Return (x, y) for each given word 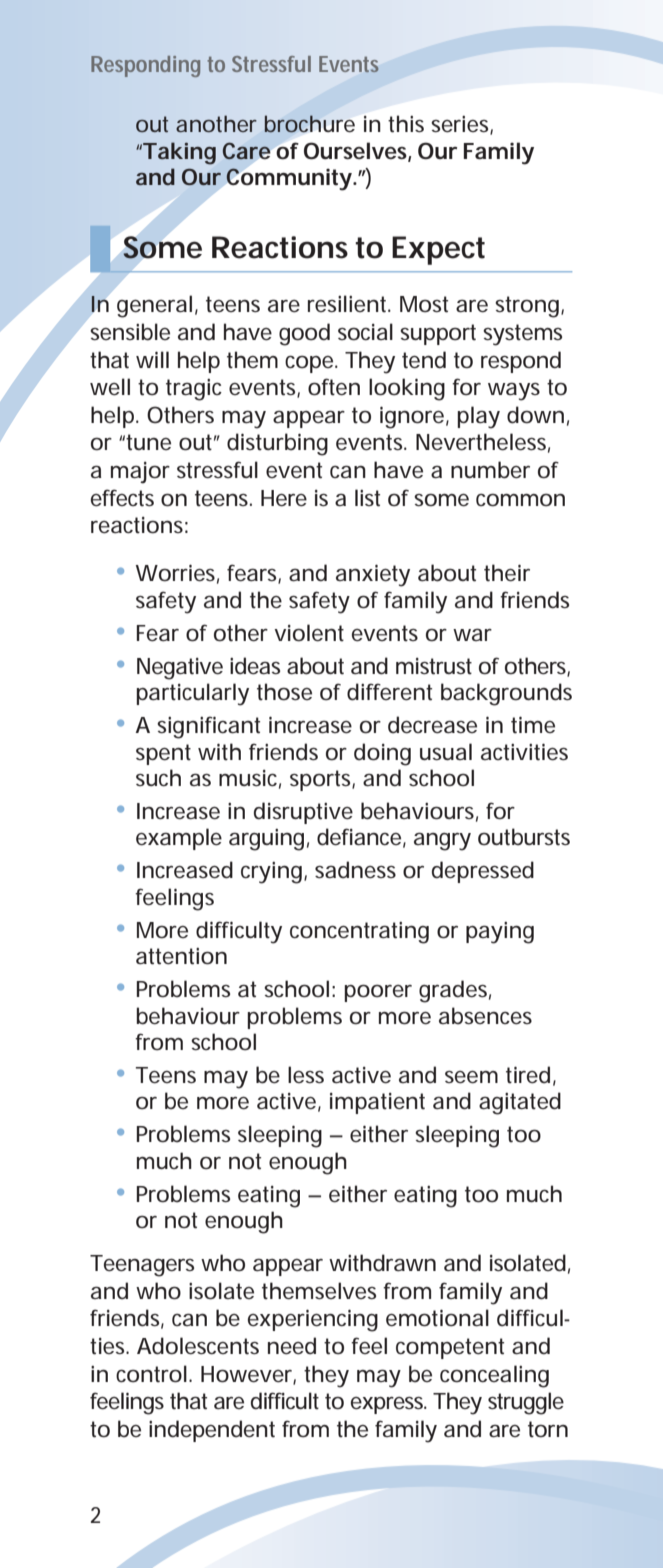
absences (485, 1016)
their (507, 573)
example (179, 839)
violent (309, 633)
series (459, 124)
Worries (175, 573)
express (388, 1405)
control (151, 1374)
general (154, 306)
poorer (378, 993)
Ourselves (355, 151)
